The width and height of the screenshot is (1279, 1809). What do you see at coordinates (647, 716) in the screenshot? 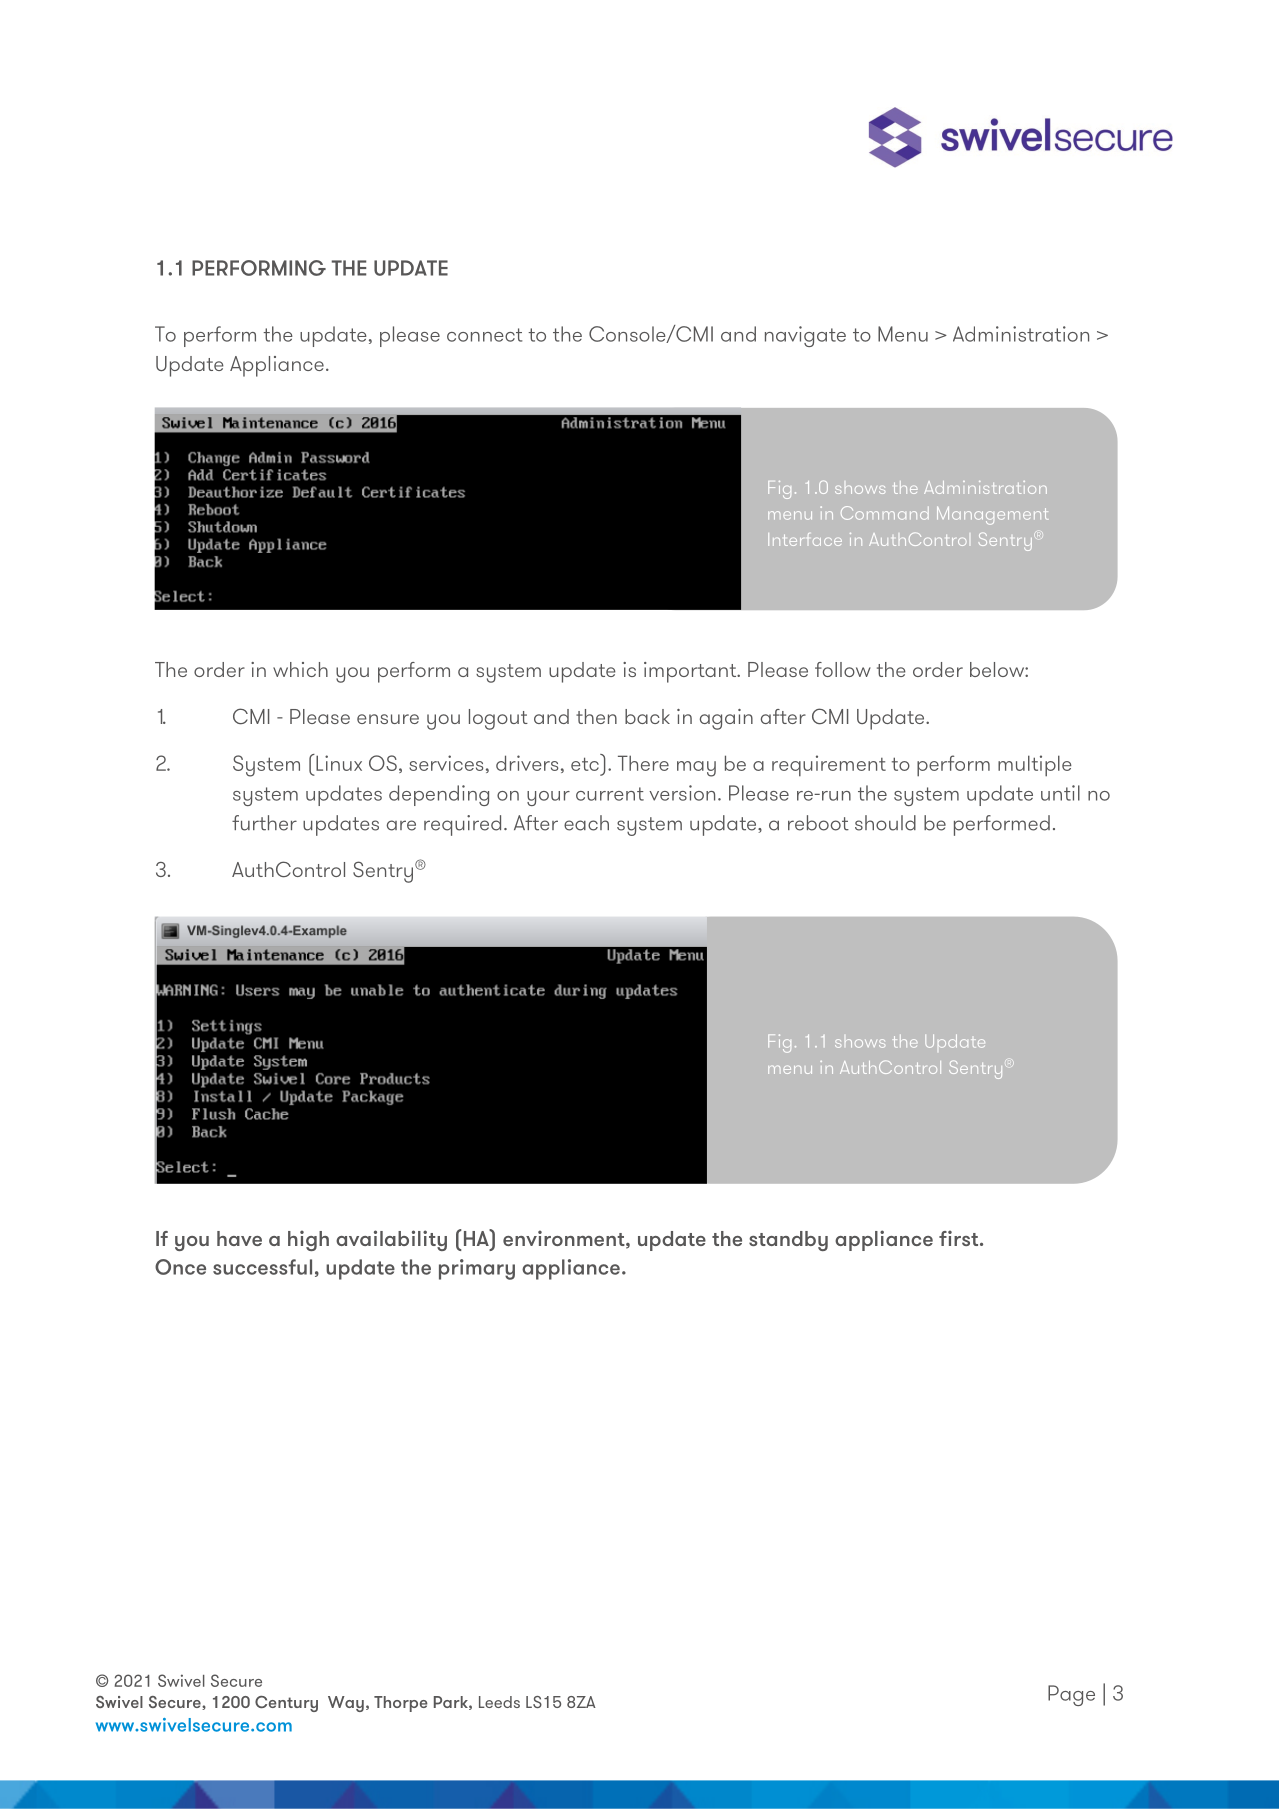
I see `back` at bounding box center [647, 716].
